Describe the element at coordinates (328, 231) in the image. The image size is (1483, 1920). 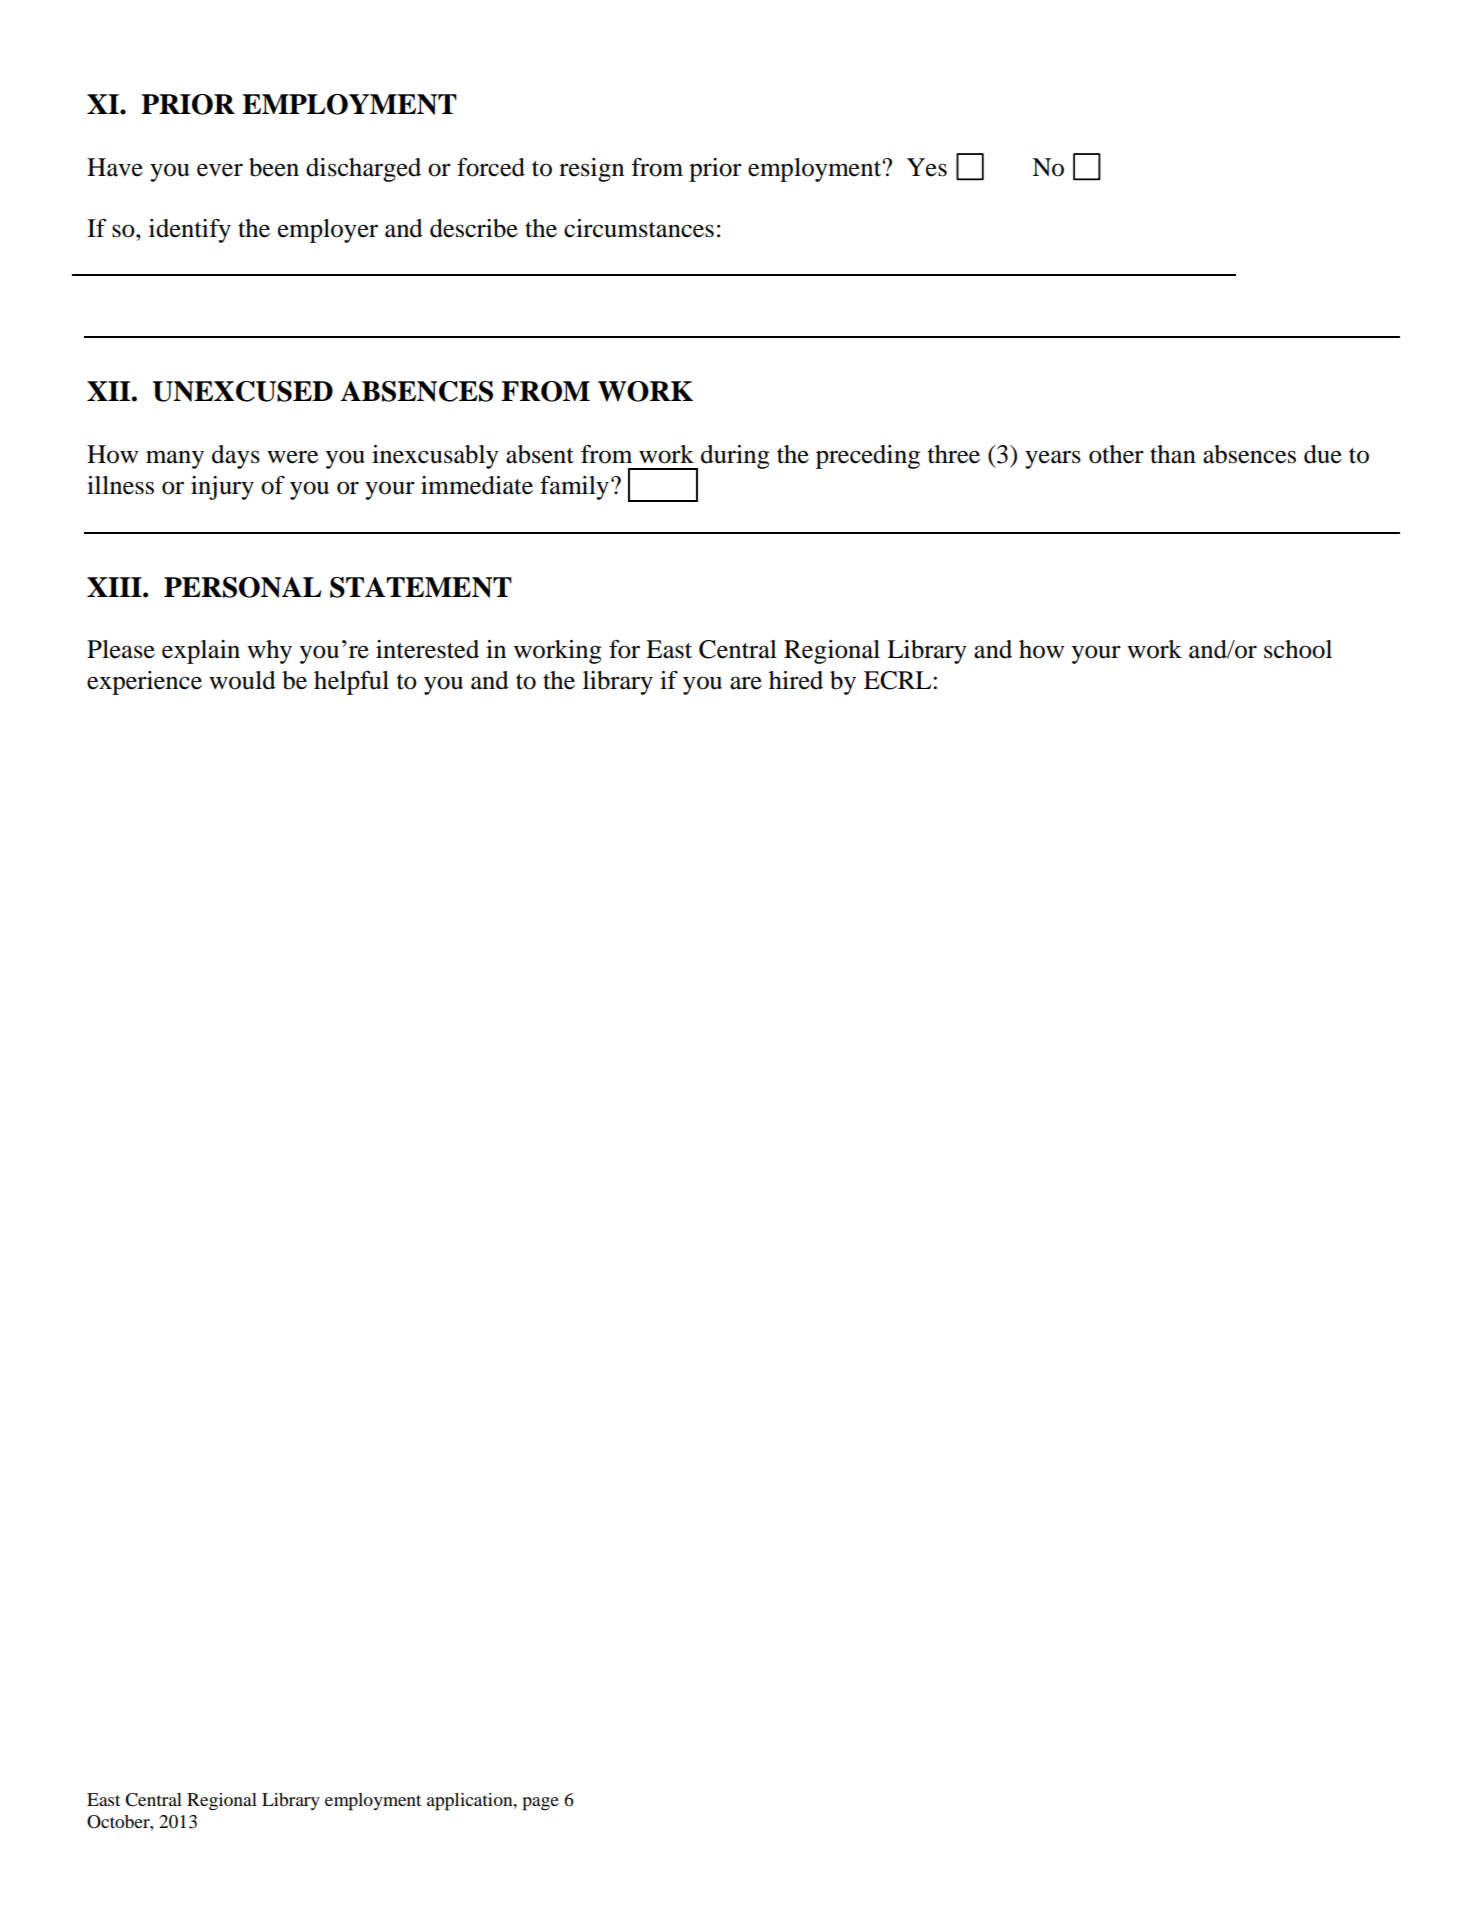
I see `employer` at that location.
